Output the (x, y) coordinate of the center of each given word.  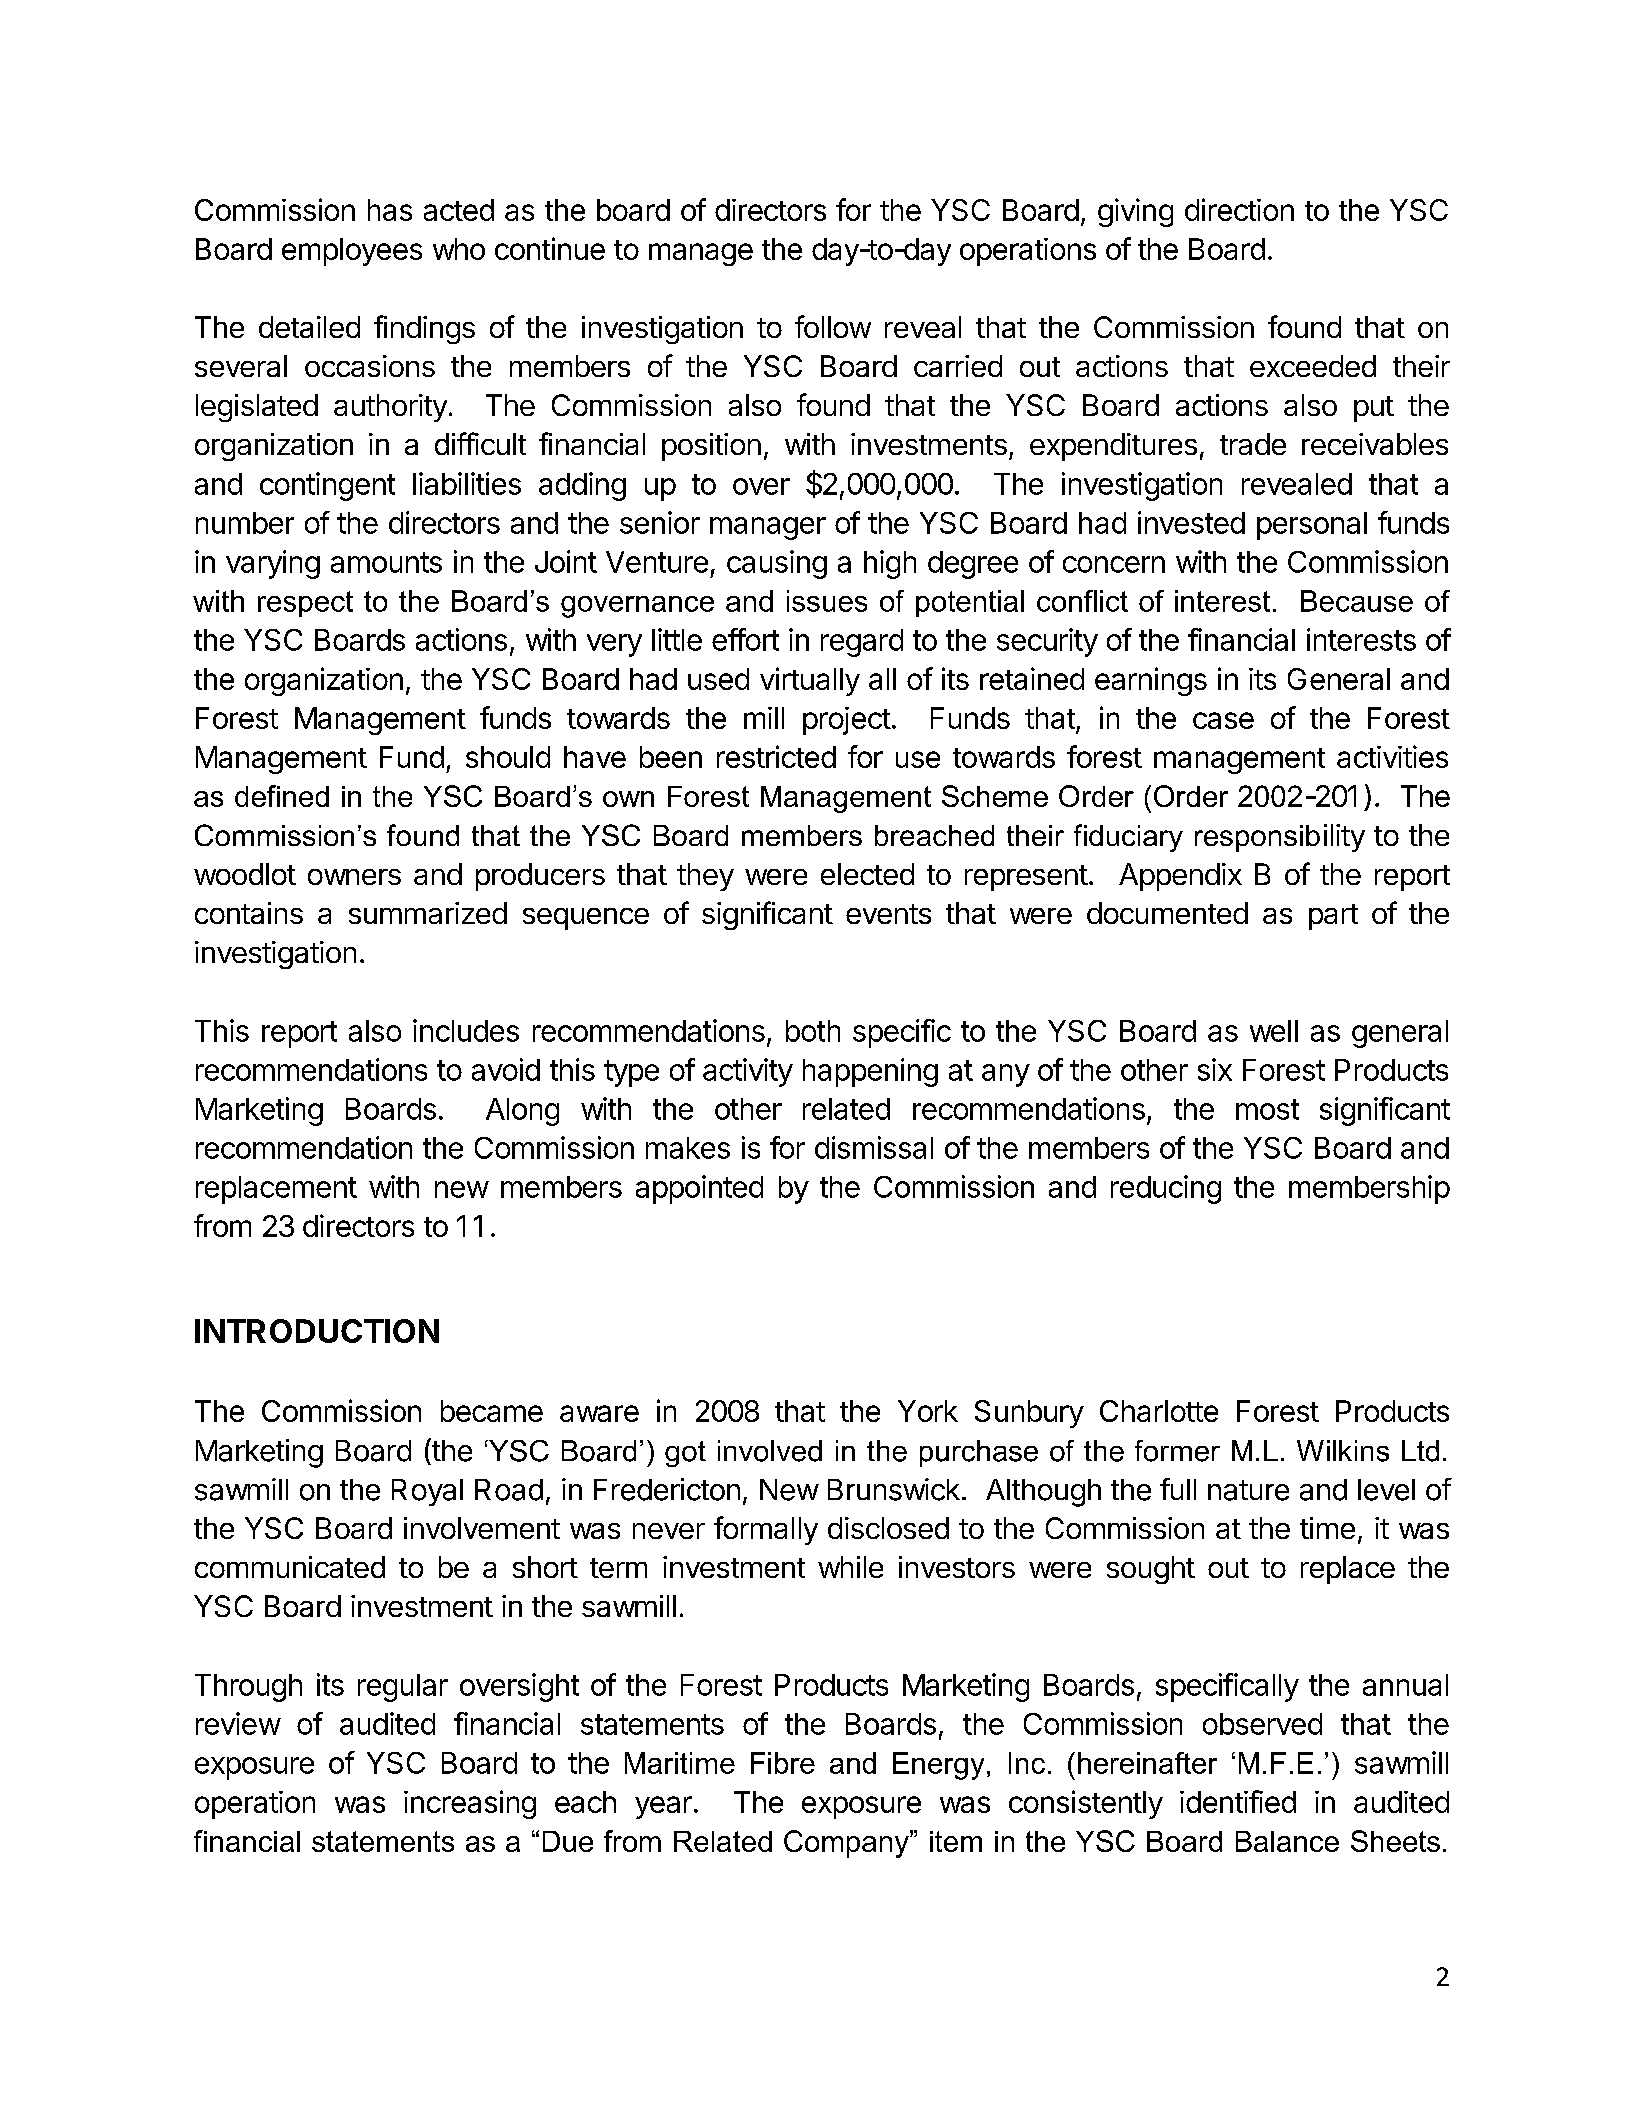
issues (827, 601)
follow (833, 326)
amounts (386, 562)
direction (1239, 209)
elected (867, 874)
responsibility (1280, 838)
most (1267, 1109)
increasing (470, 1804)
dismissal (874, 1147)
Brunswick (894, 1489)
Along (522, 1112)
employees (352, 252)
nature (1248, 1490)
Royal (427, 1492)
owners (354, 877)
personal (1312, 526)
